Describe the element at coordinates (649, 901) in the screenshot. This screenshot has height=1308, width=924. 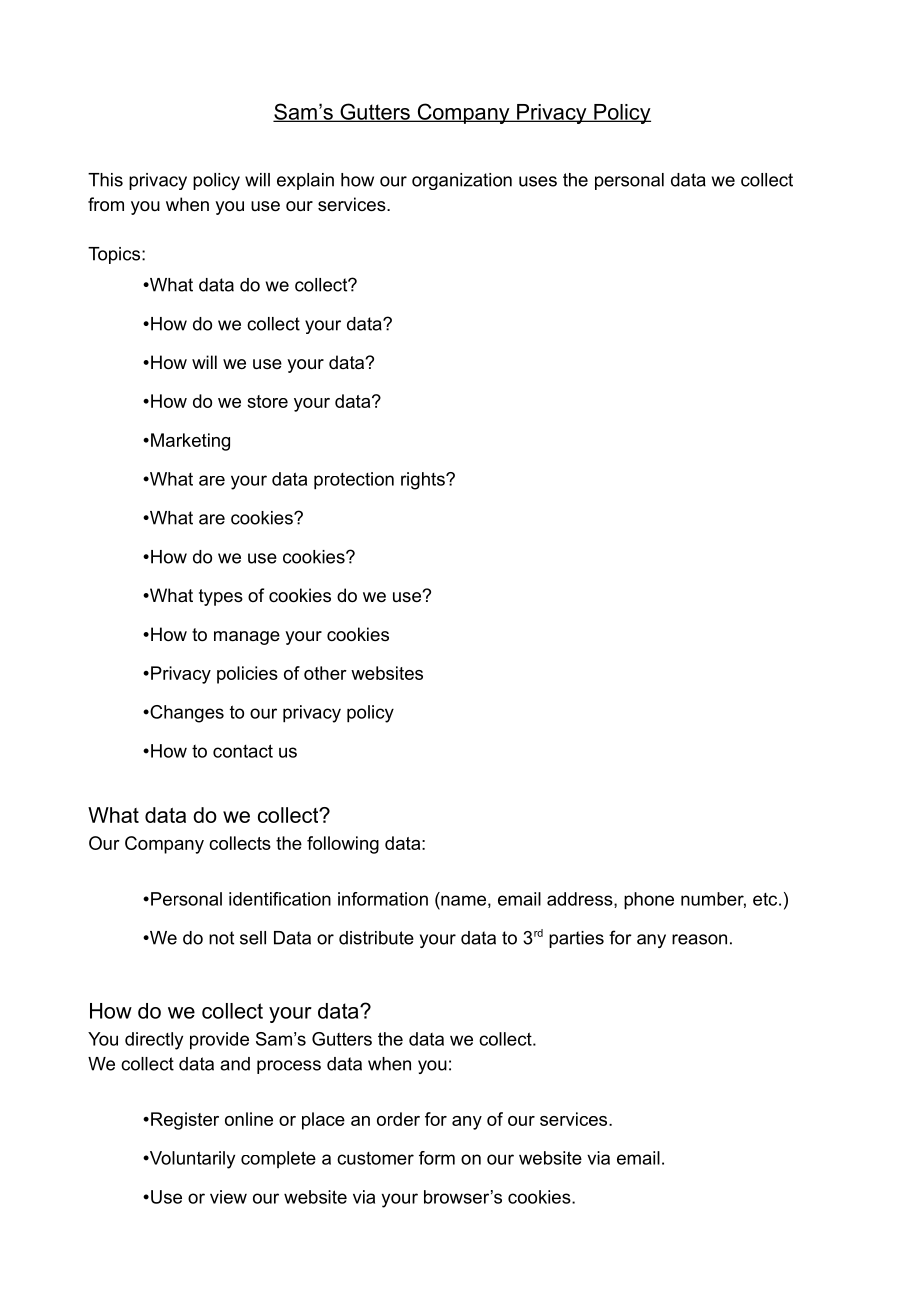
I see `phone` at that location.
